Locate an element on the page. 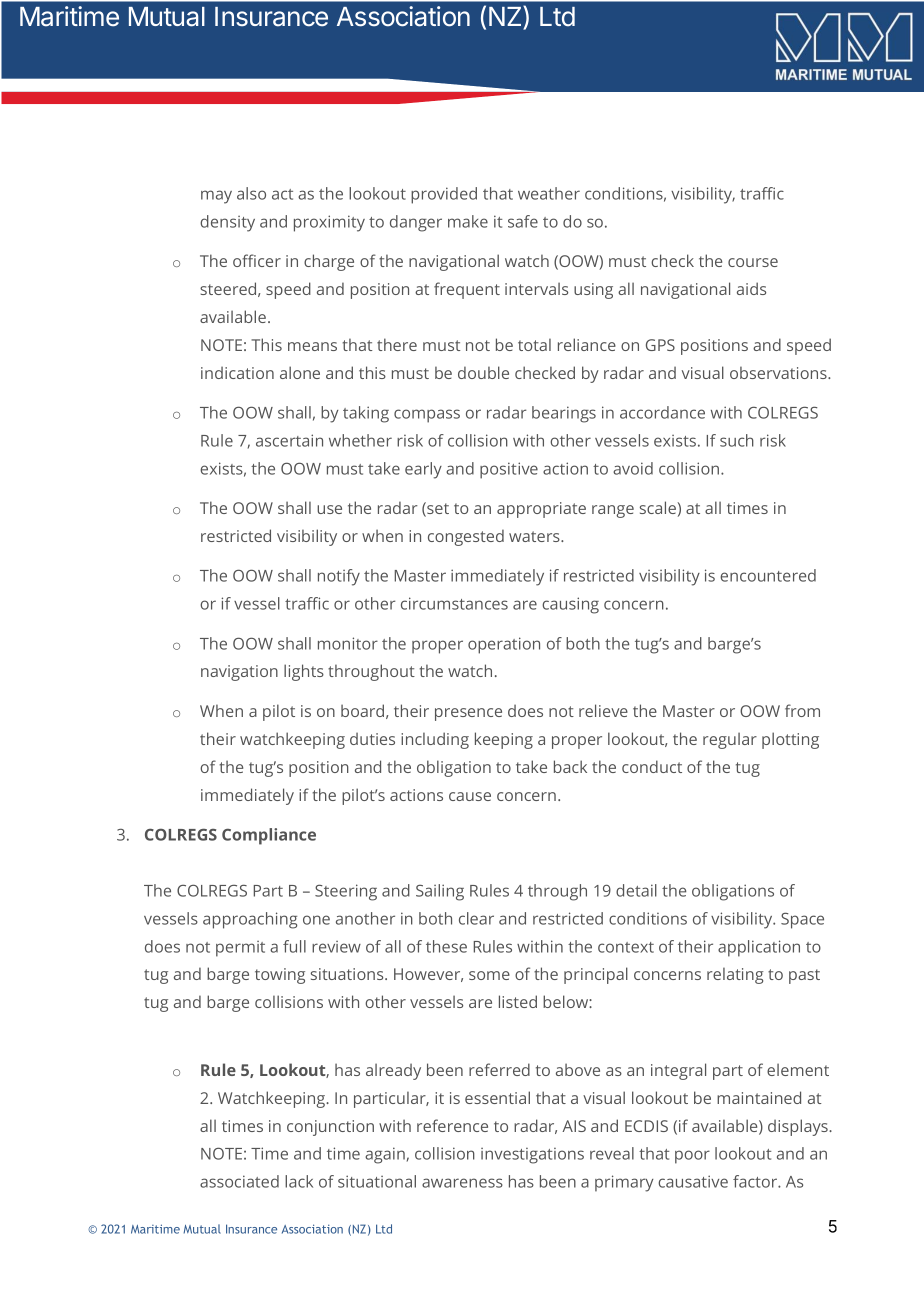 This document has width=924, height=1308. investigations is located at coordinates (532, 1156).
